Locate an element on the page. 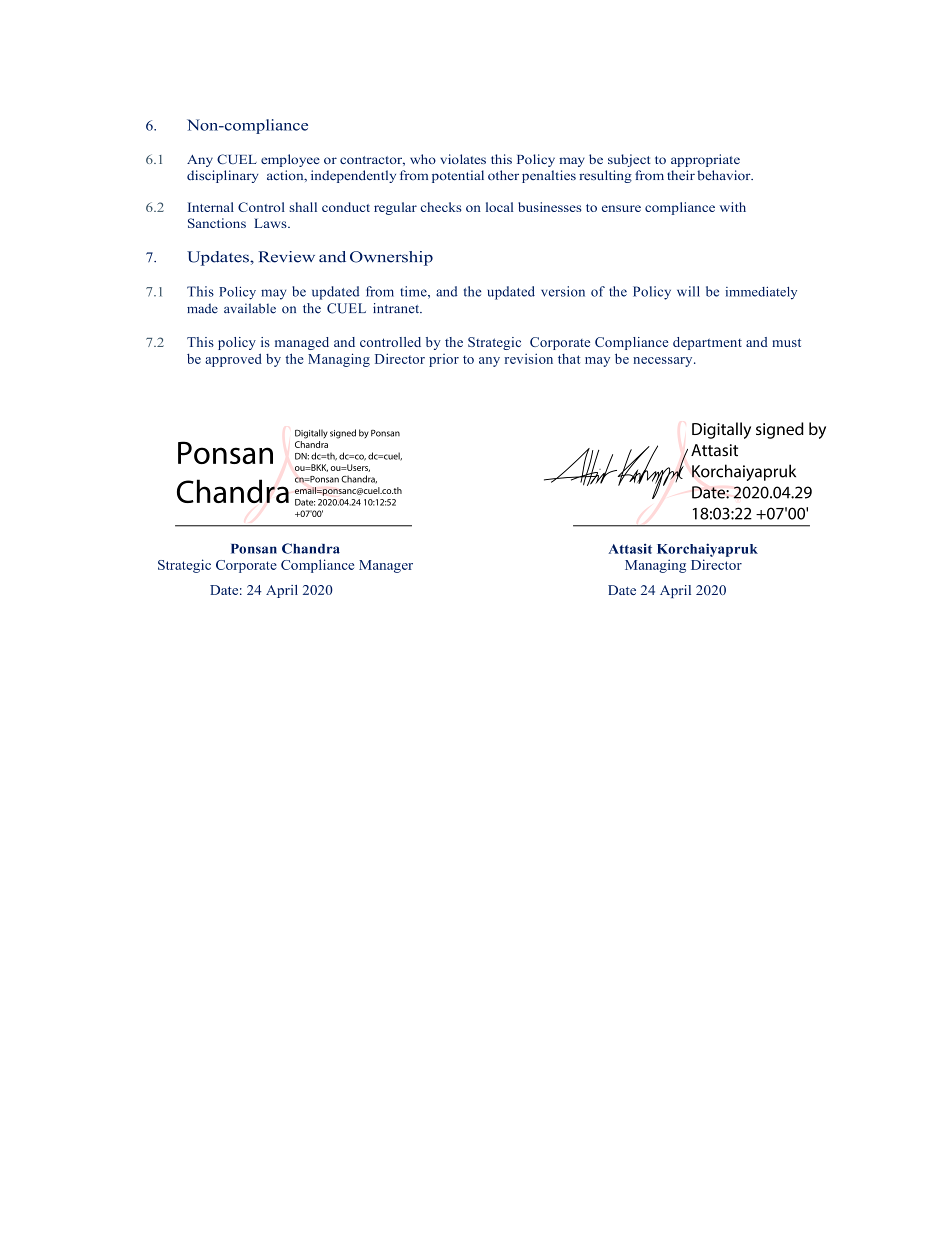  appropriate is located at coordinates (705, 160).
